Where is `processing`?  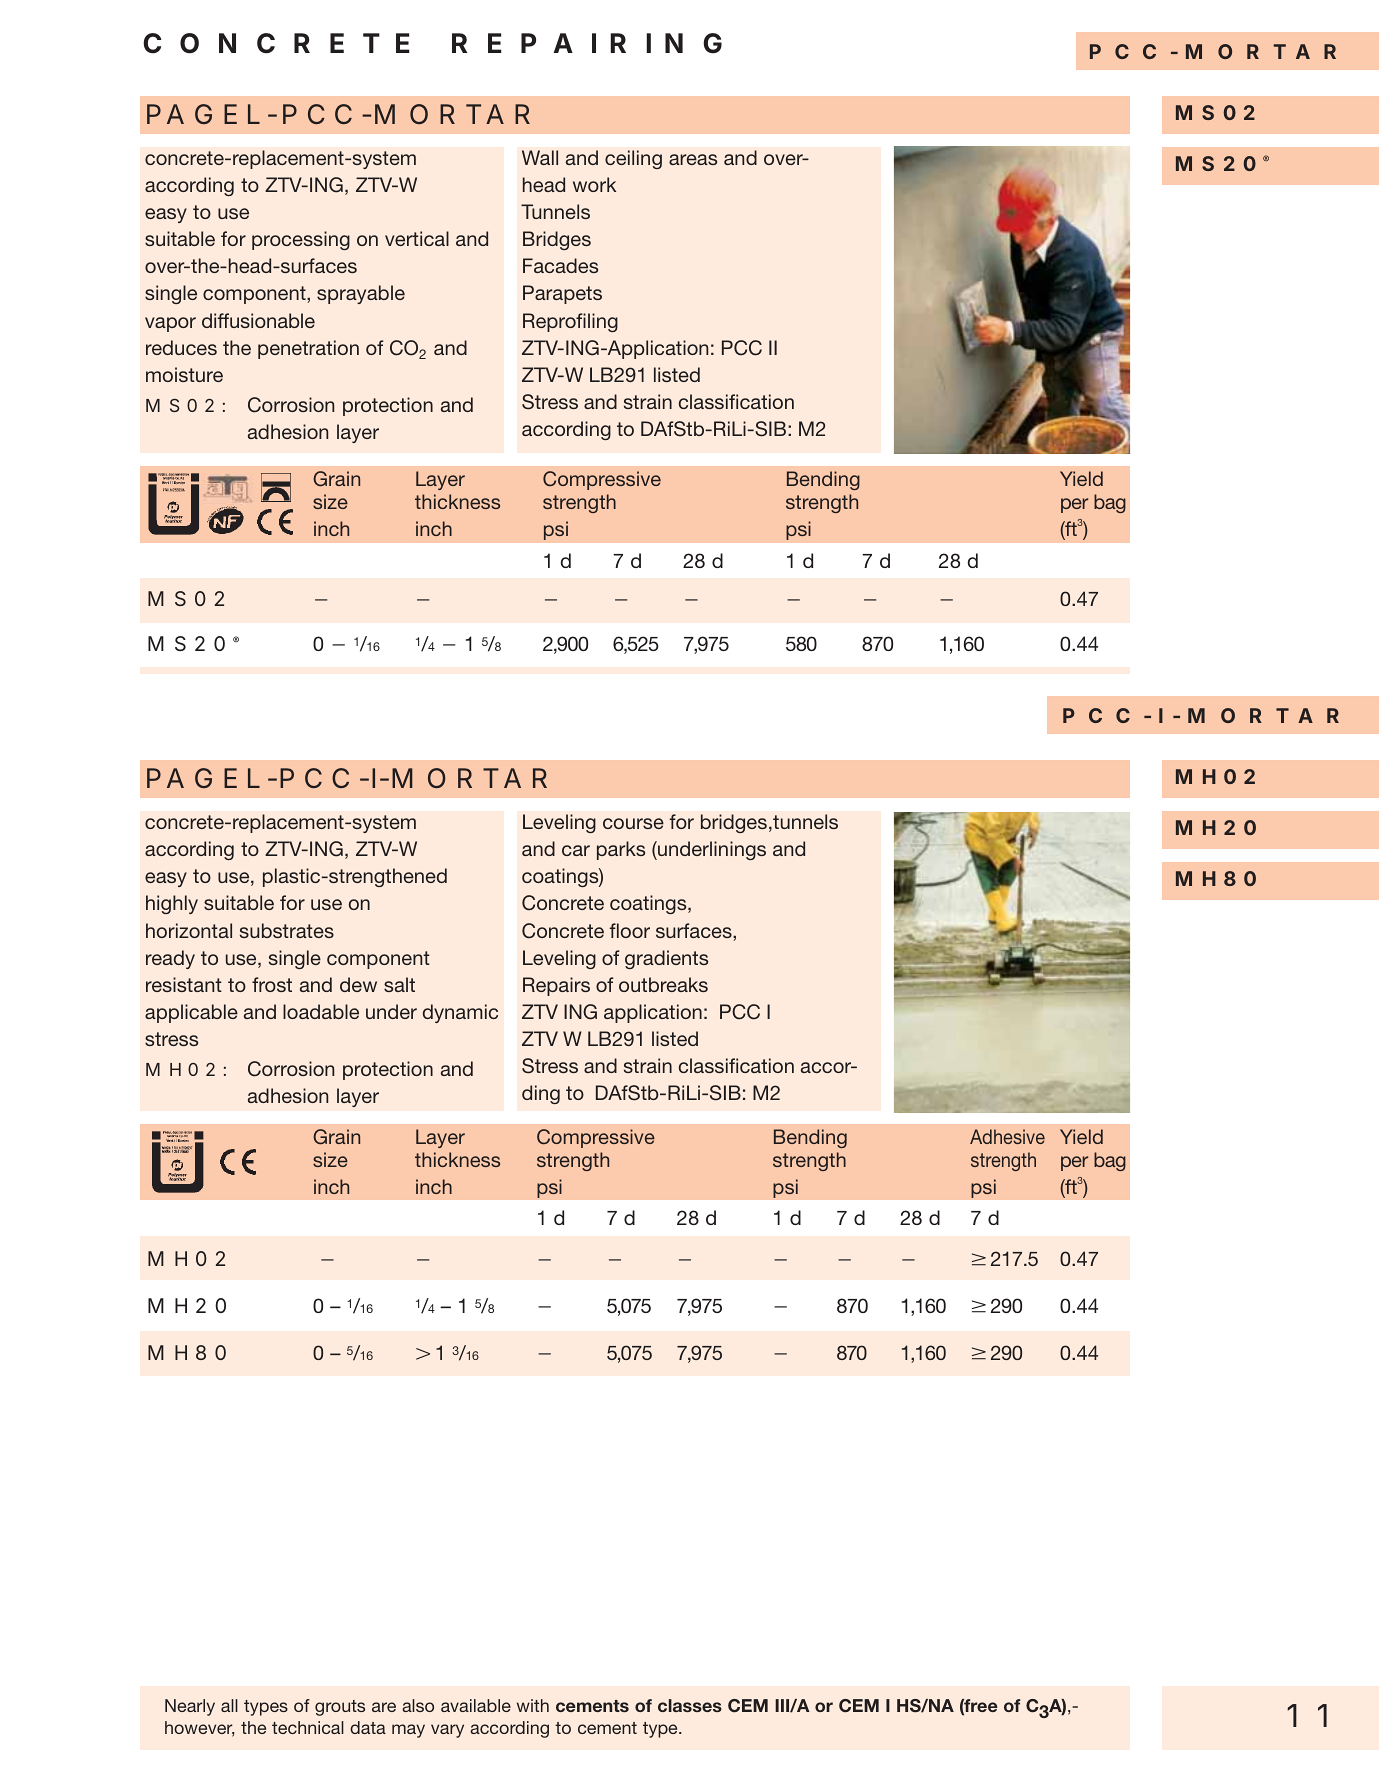
processing is located at coordinates (301, 240).
